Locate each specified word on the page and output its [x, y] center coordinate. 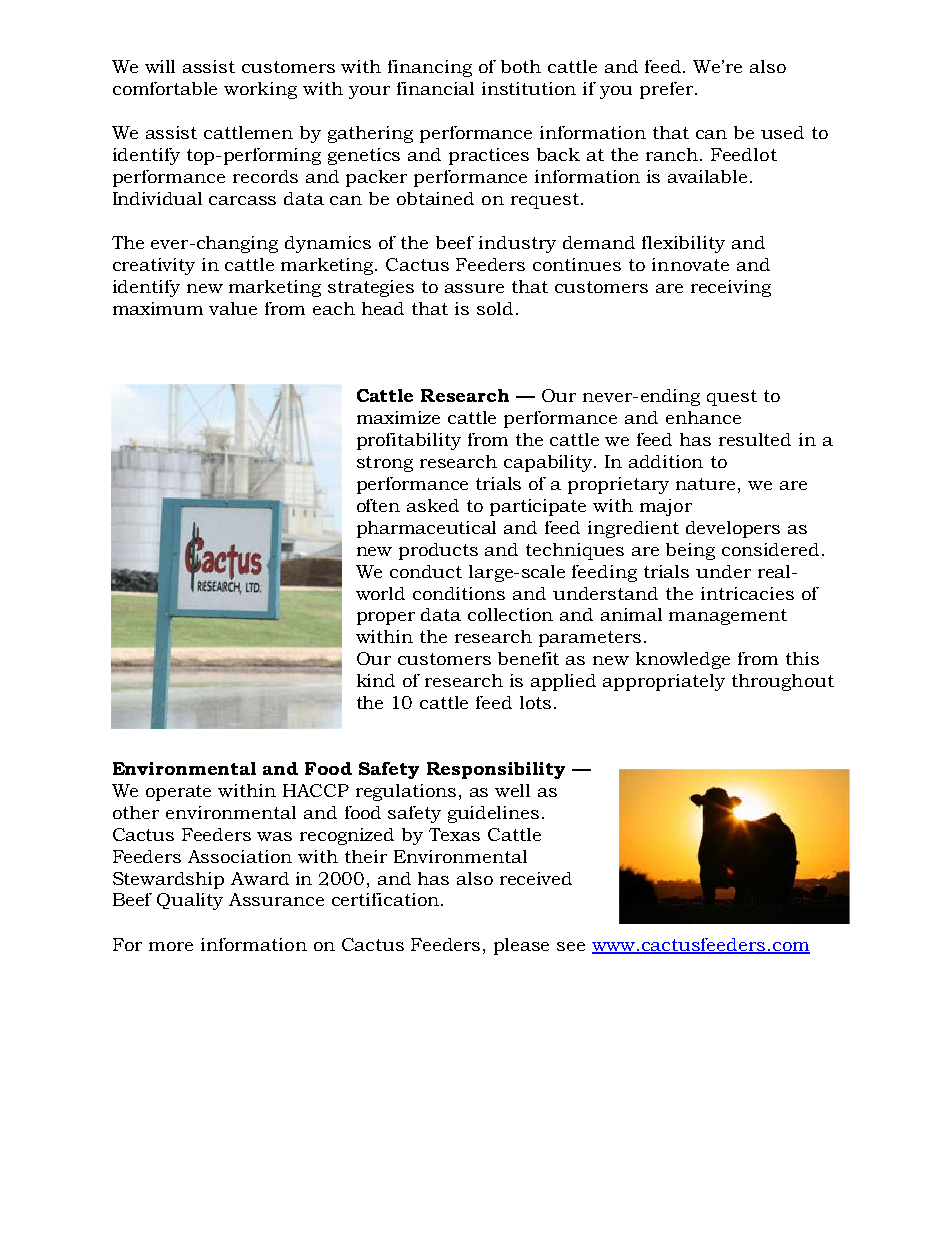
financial [435, 88]
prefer [668, 90]
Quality [190, 901]
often [378, 505]
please [521, 946]
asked [433, 505]
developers [733, 529]
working [260, 90]
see [571, 946]
